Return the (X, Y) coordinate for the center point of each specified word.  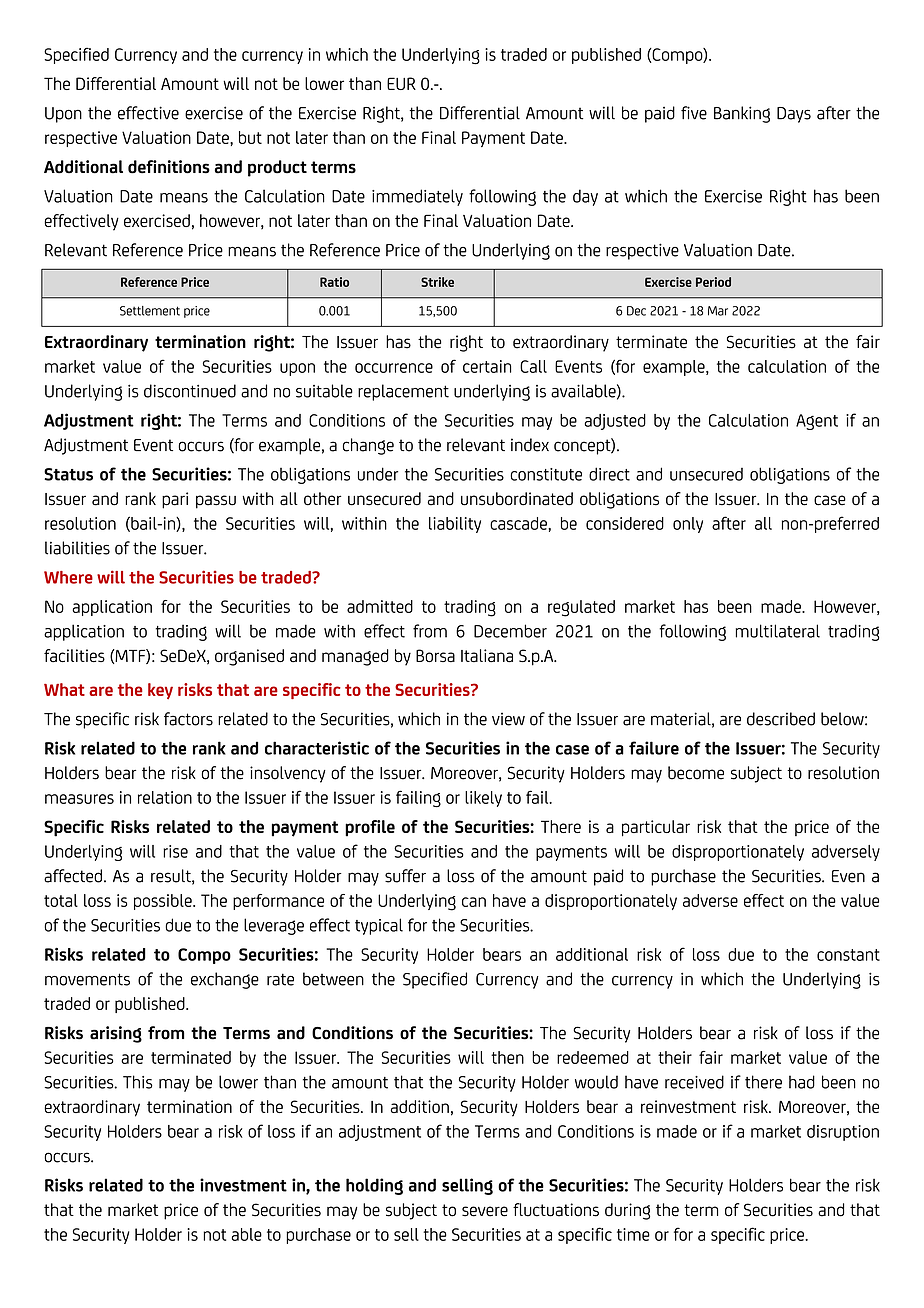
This (138, 1082)
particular (656, 828)
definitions (169, 167)
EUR (401, 83)
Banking (742, 114)
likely (483, 799)
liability (455, 525)
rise (175, 851)
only (688, 525)
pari (175, 500)
